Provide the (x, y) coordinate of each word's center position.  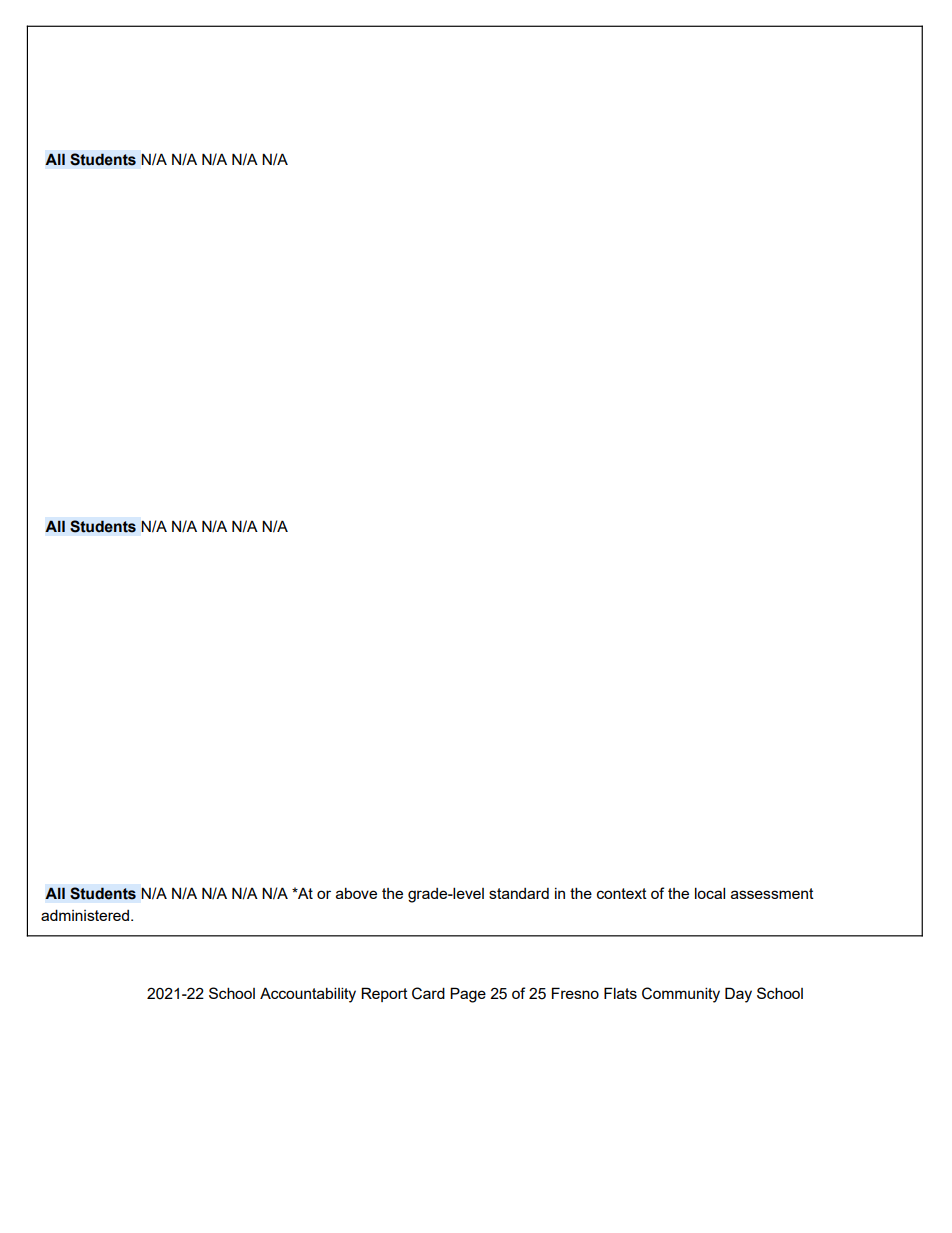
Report (384, 994)
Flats (620, 993)
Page (468, 995)
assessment (772, 893)
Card (428, 993)
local (710, 893)
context (622, 893)
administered (86, 915)
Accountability (308, 995)
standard (519, 893)
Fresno (575, 993)
